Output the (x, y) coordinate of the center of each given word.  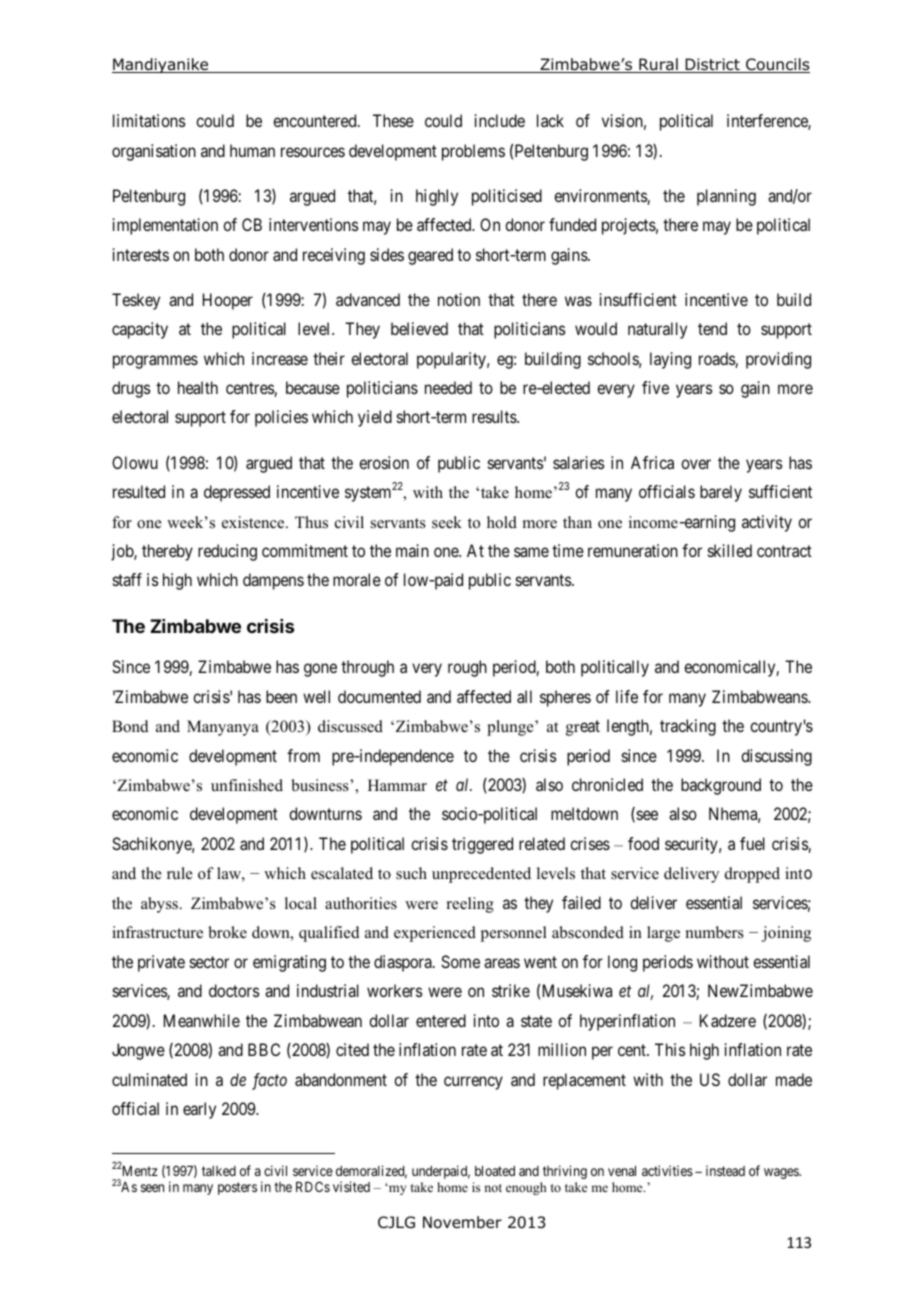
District (712, 65)
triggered (482, 845)
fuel (752, 843)
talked (219, 1171)
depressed (237, 493)
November (462, 1222)
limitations (149, 120)
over (696, 464)
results (495, 416)
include (500, 120)
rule (180, 873)
